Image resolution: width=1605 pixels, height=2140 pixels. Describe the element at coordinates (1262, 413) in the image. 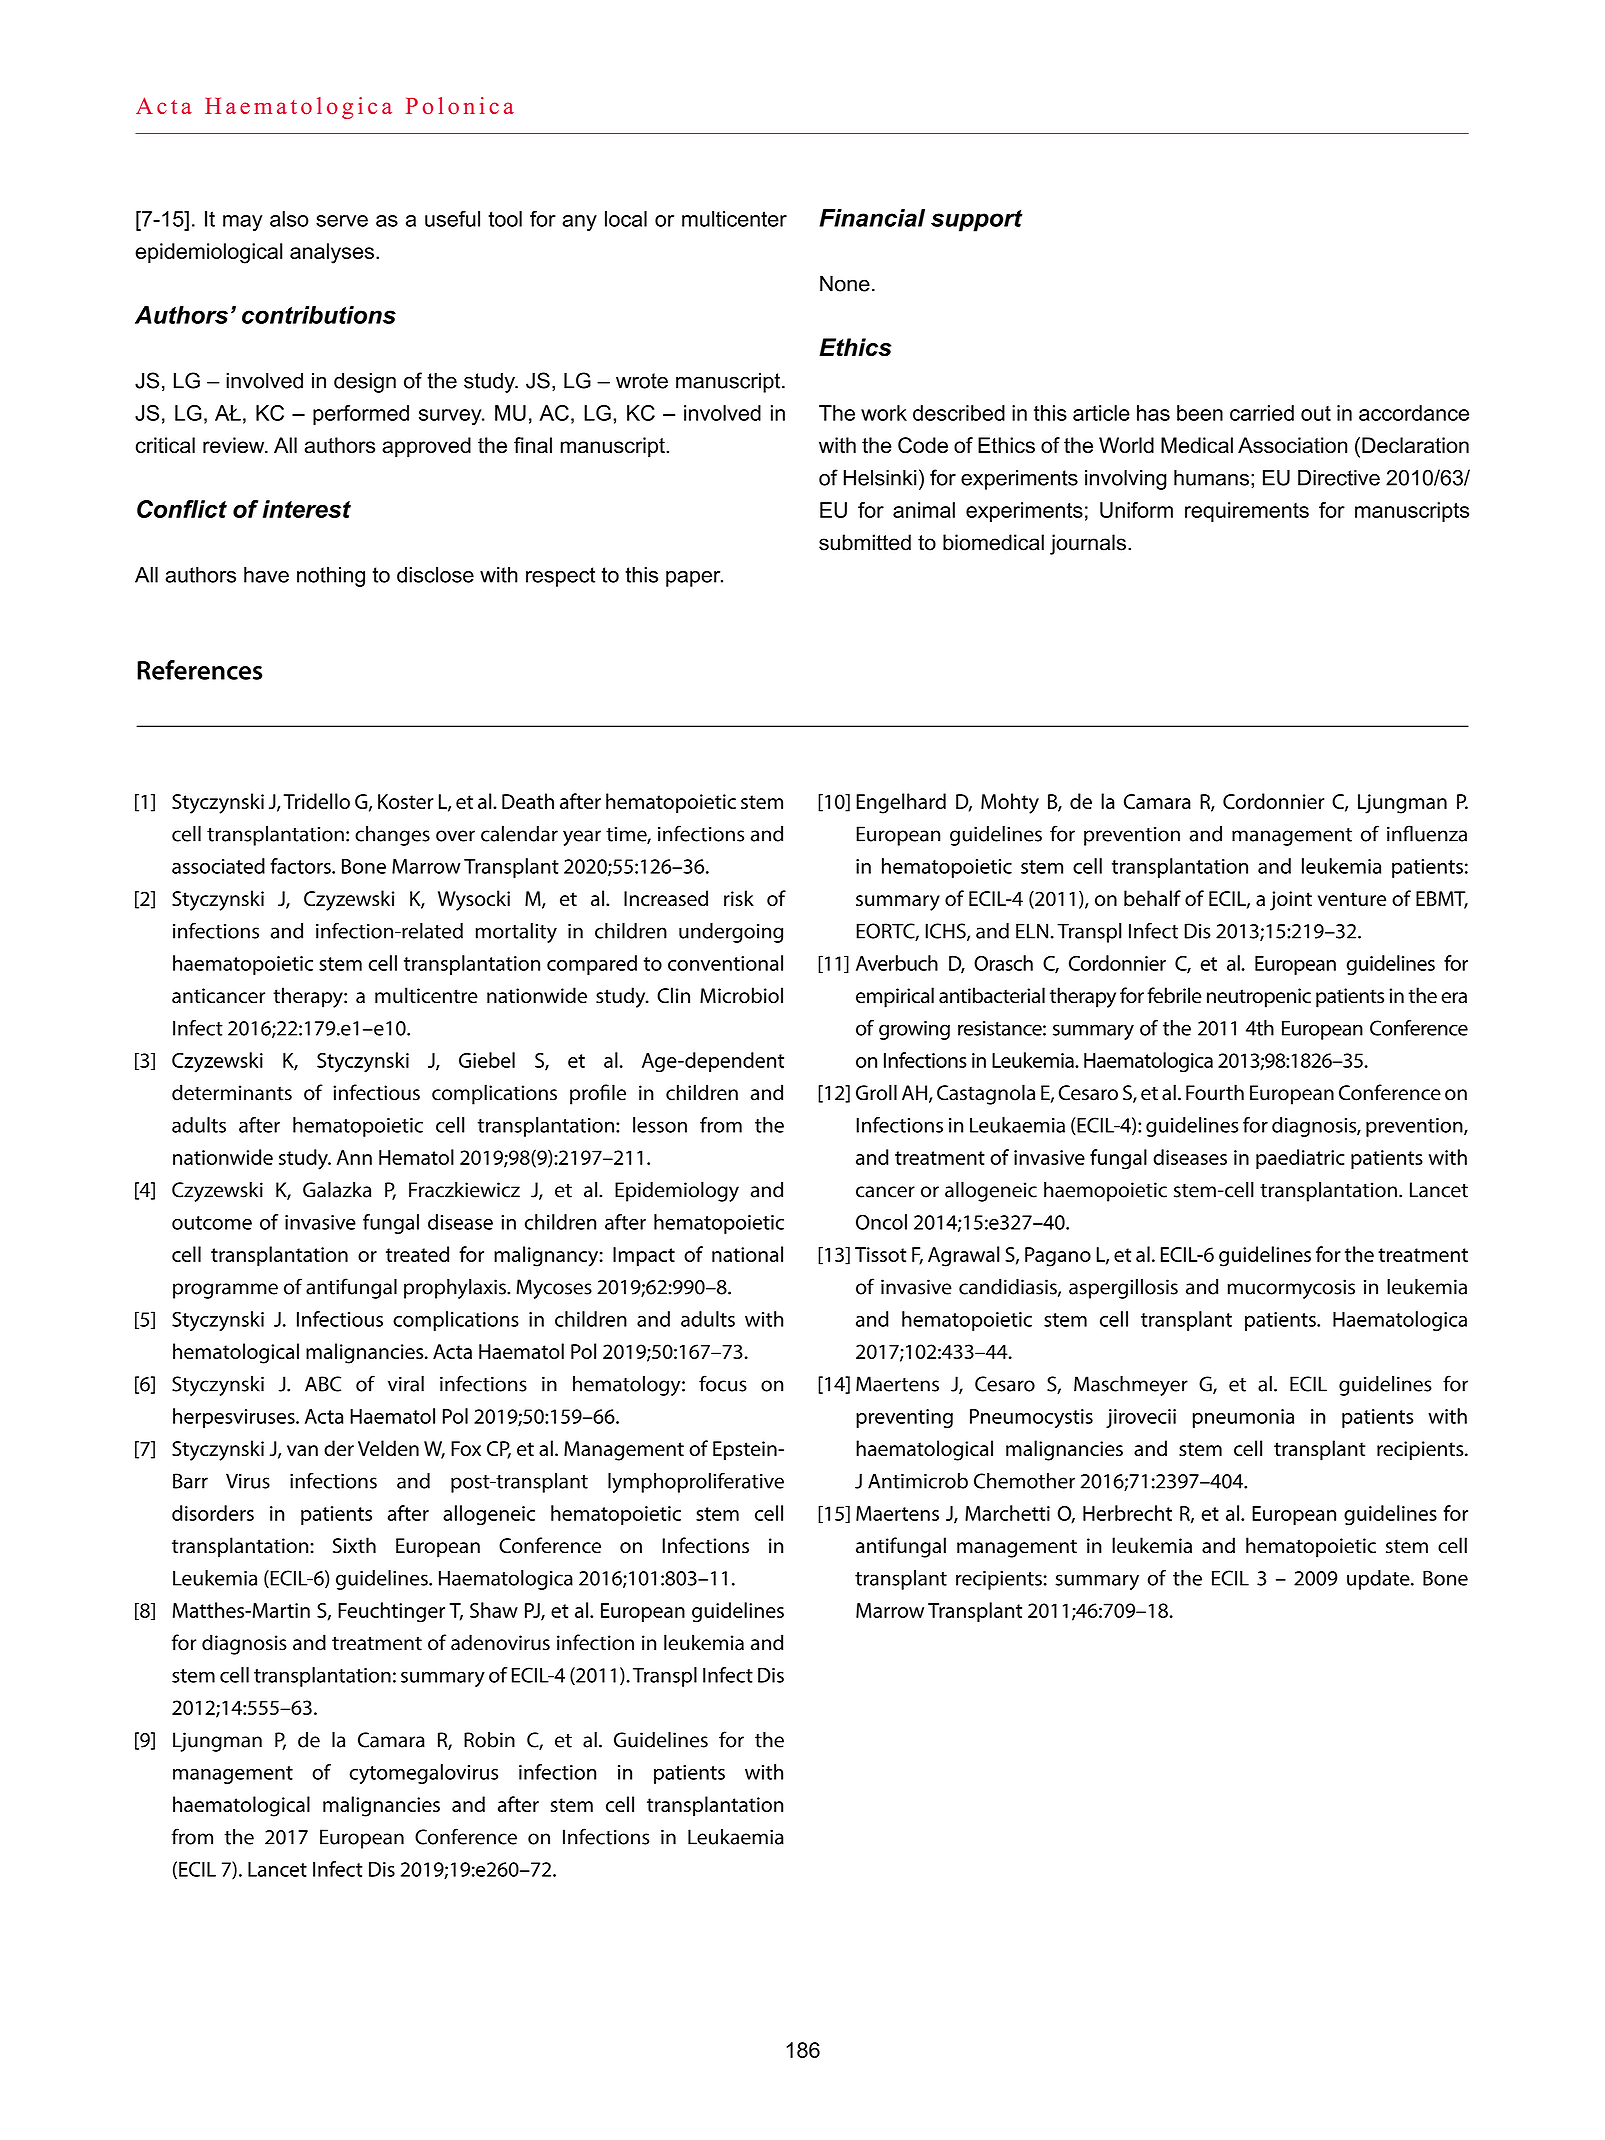

I see `carried` at that location.
